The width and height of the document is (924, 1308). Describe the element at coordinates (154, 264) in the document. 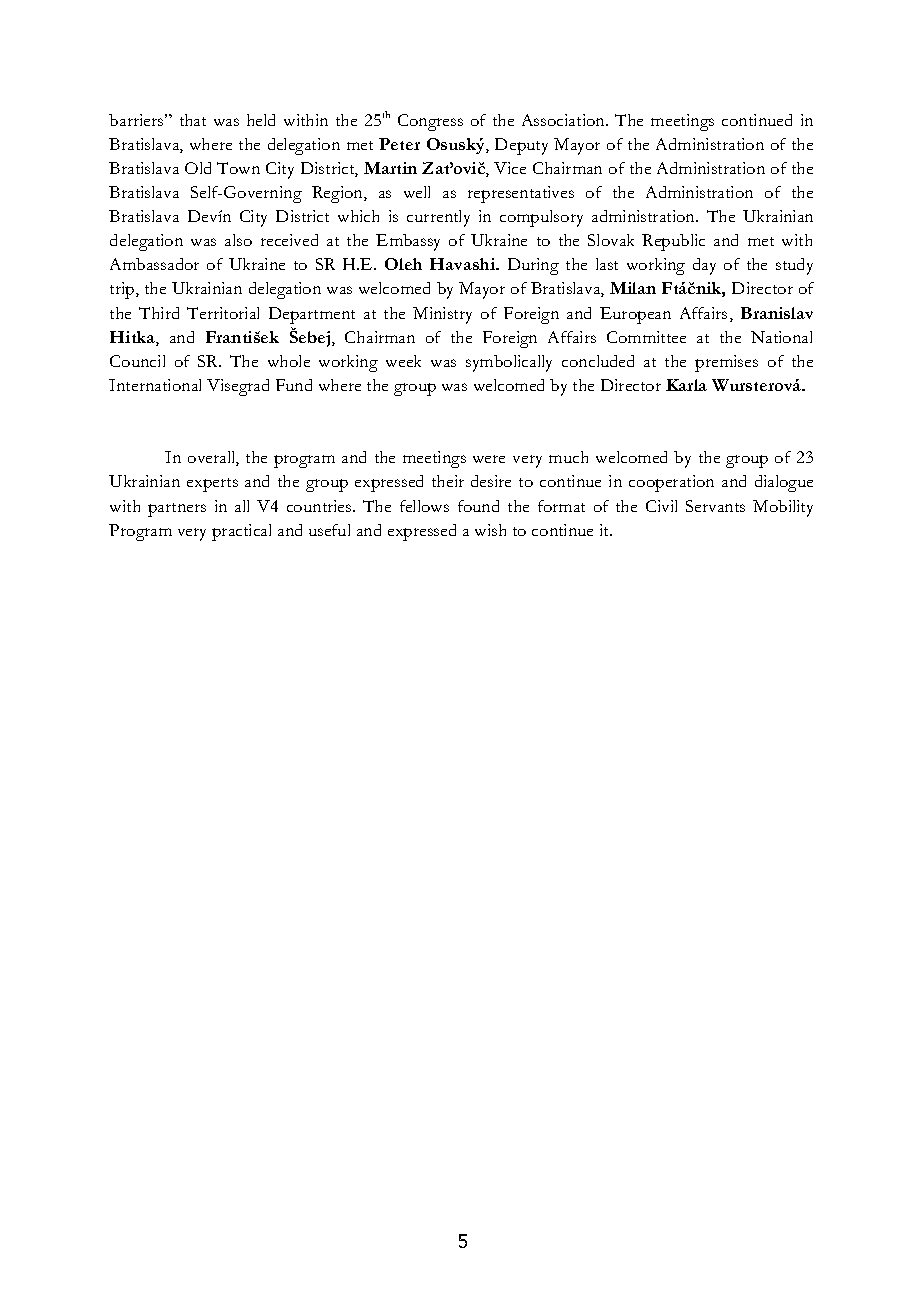

I see `Ambassador` at that location.
